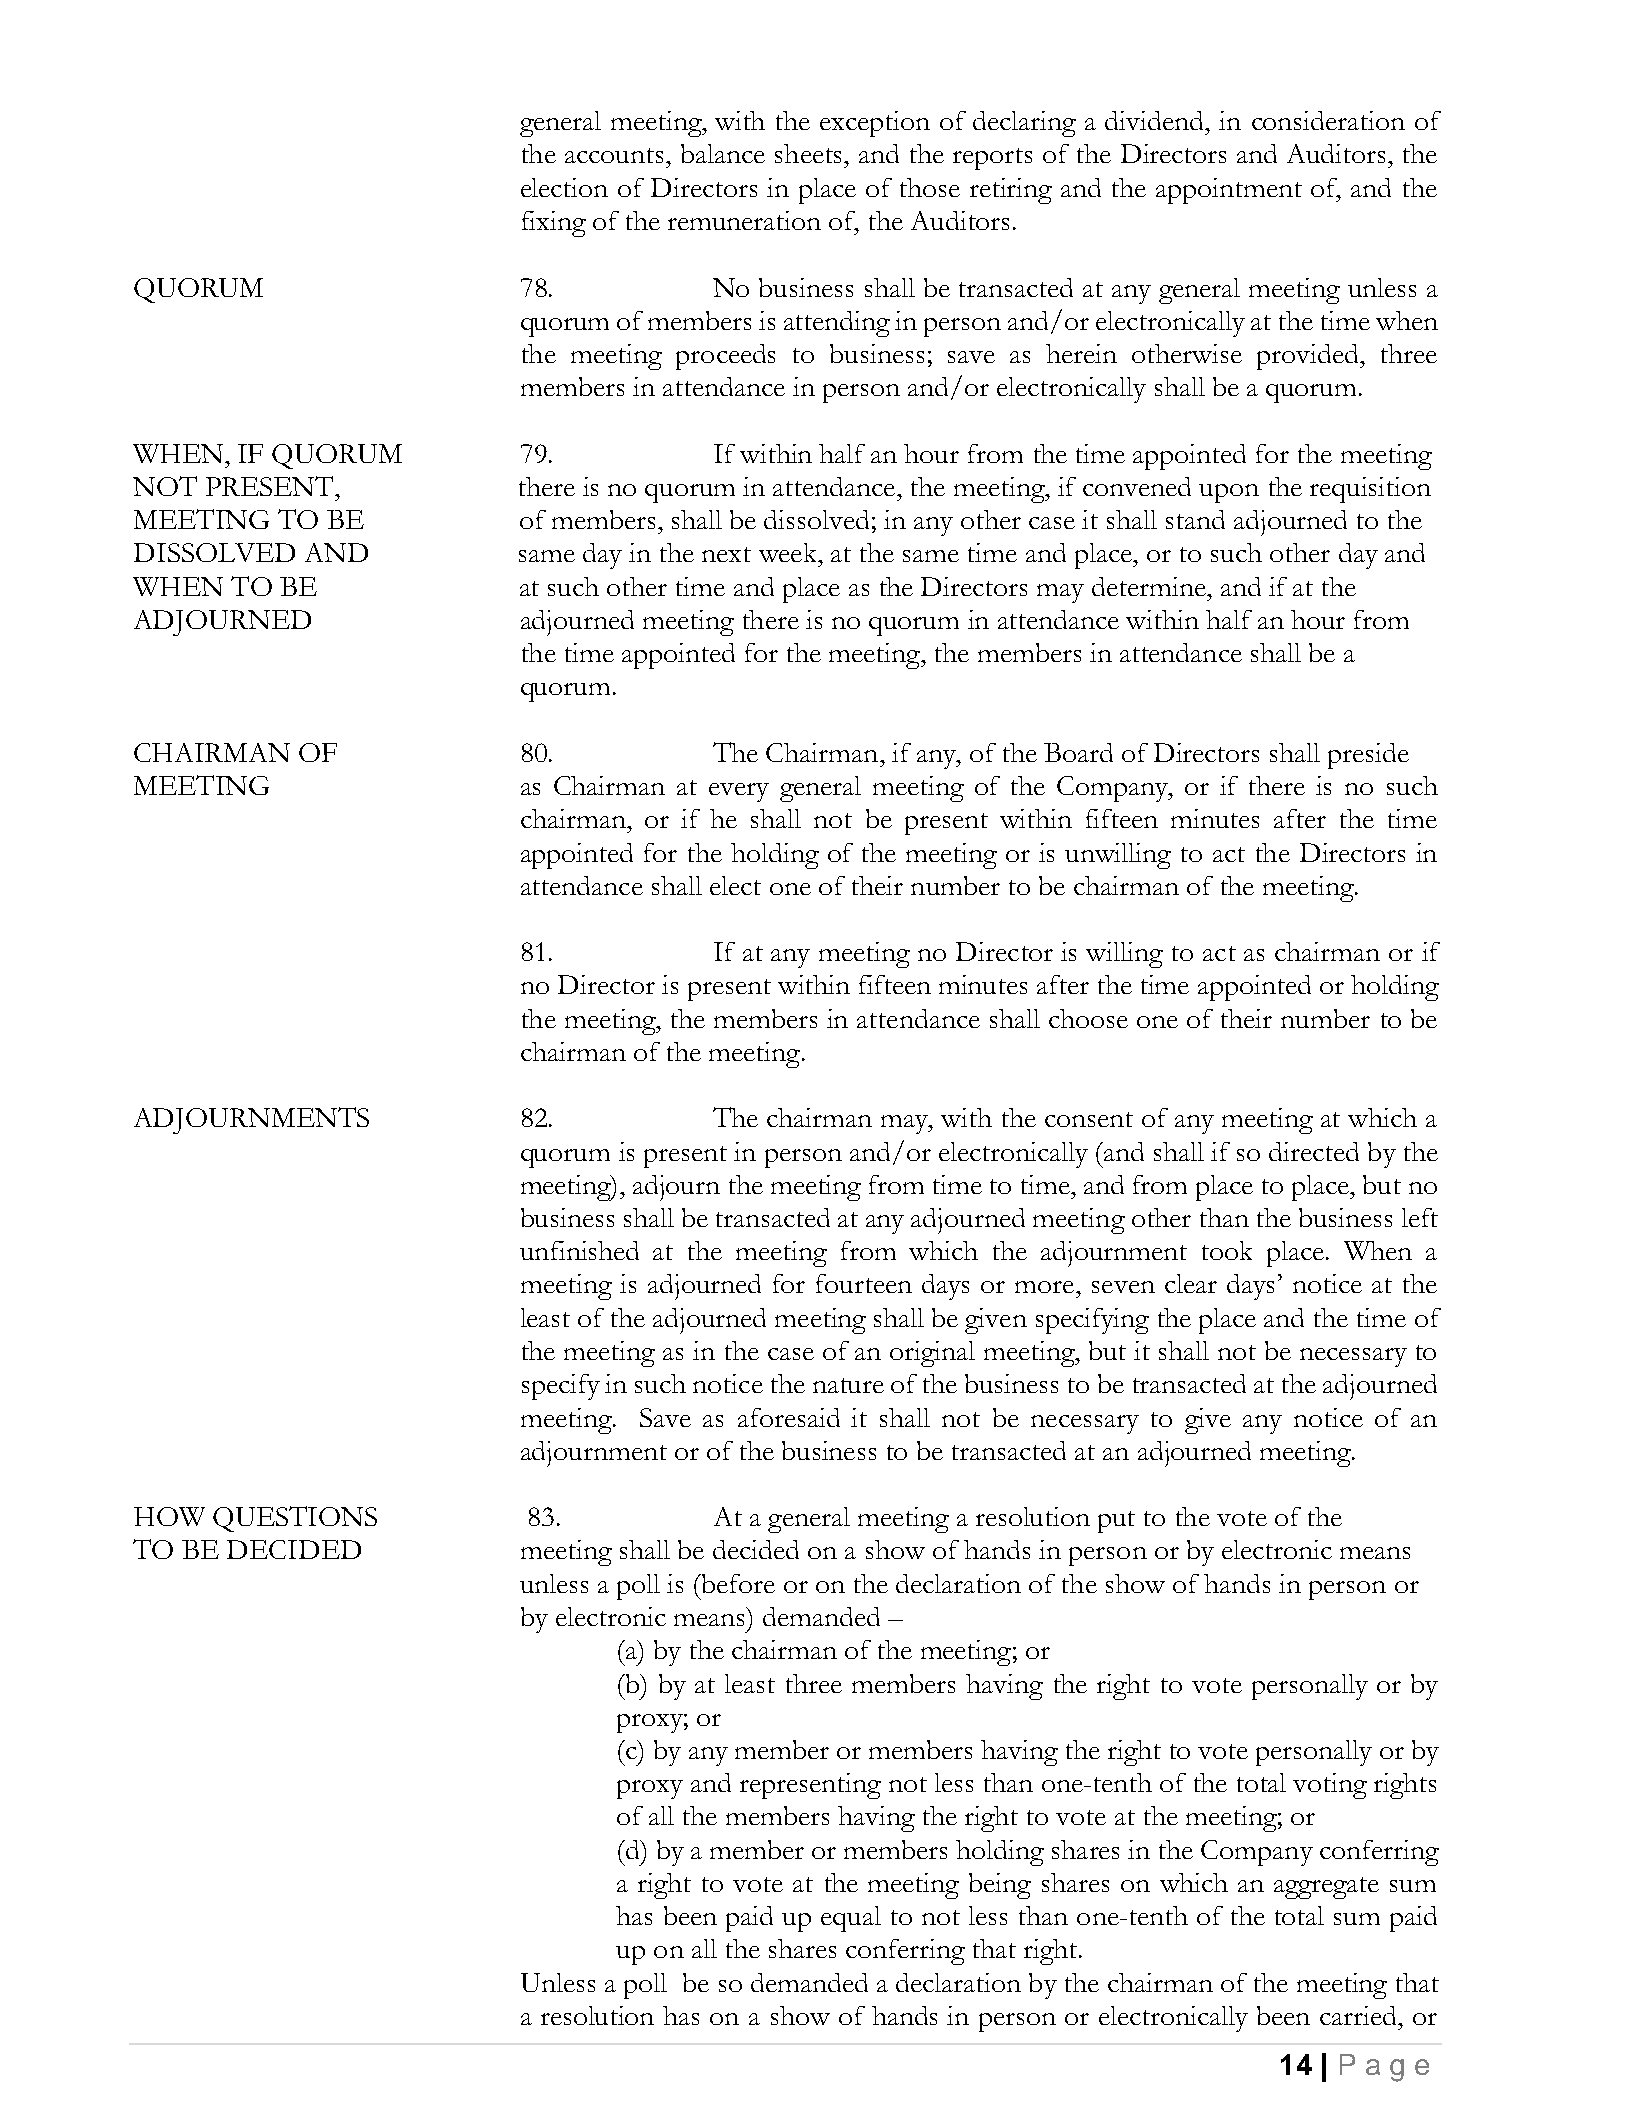 This screenshot has width=1643, height=2127. What do you see at coordinates (851, 1919) in the screenshot?
I see `equal` at bounding box center [851, 1919].
